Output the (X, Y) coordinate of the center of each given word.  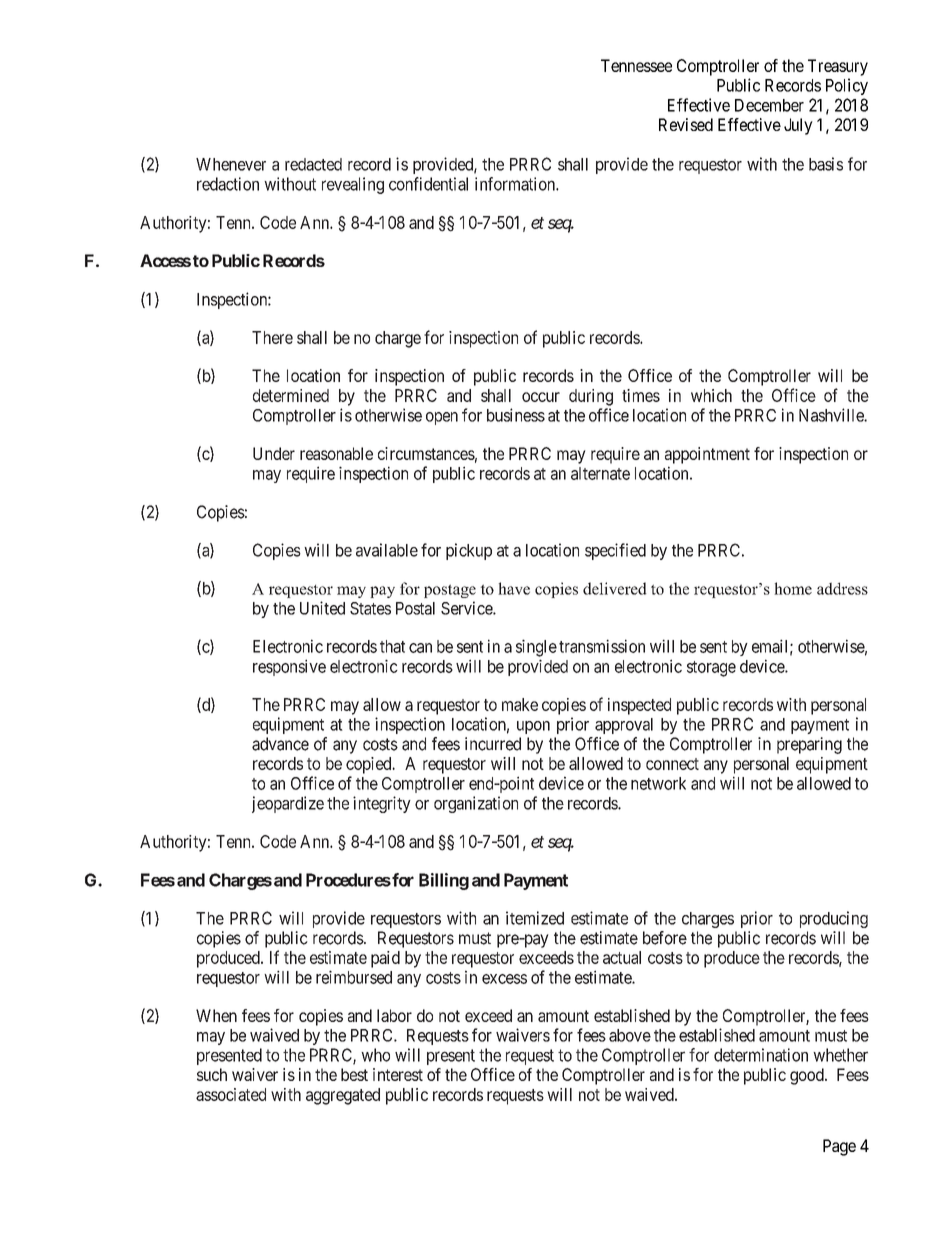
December (769, 105)
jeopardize (288, 804)
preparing (809, 745)
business (516, 415)
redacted (313, 164)
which (711, 395)
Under (274, 453)
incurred (493, 744)
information (516, 184)
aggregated (343, 1096)
